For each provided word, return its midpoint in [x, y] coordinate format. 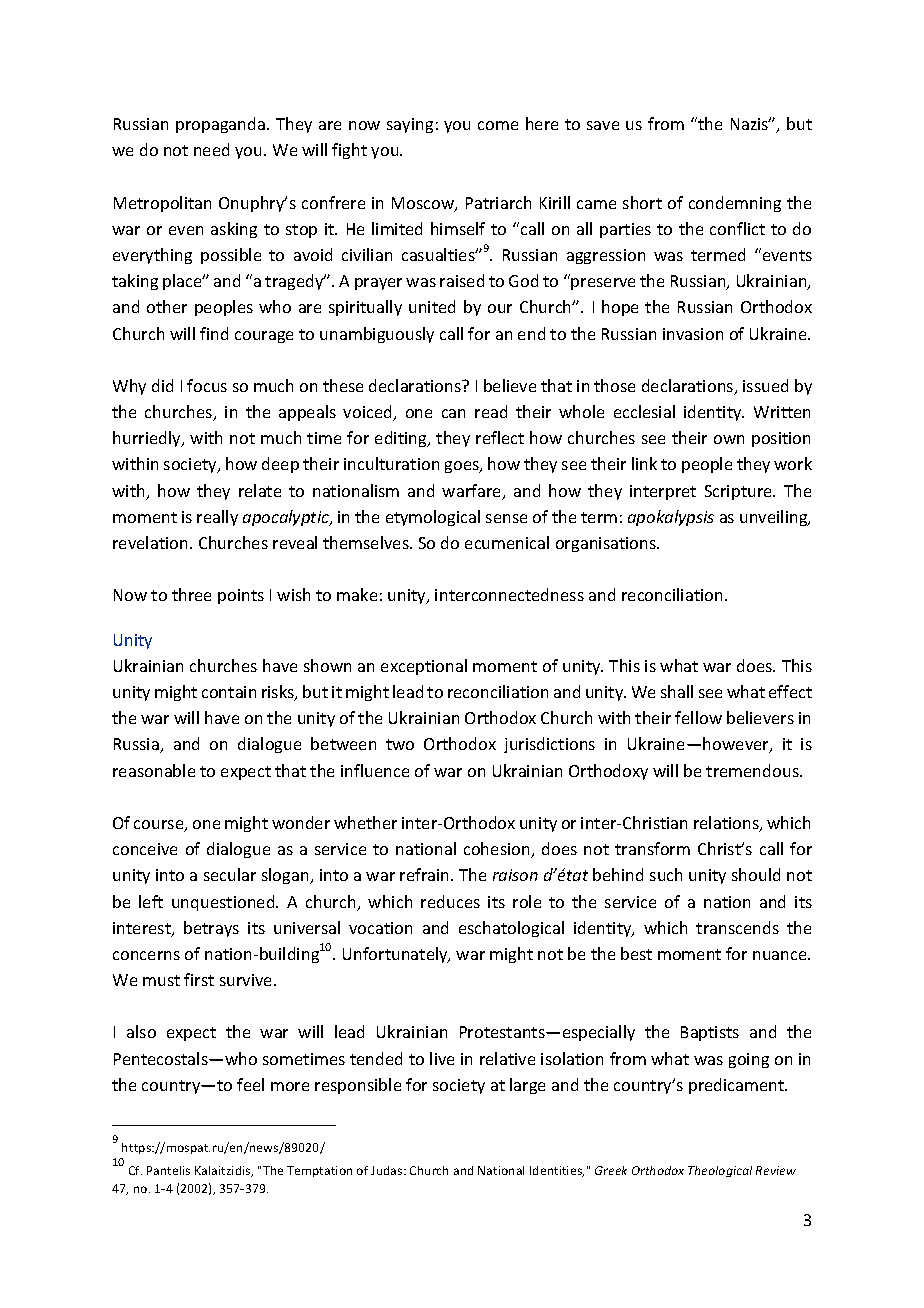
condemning [735, 204]
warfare [473, 492]
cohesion [498, 850]
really [217, 518]
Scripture [739, 492]
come [498, 125]
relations [727, 824]
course [160, 826]
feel [250, 1084]
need [211, 149]
